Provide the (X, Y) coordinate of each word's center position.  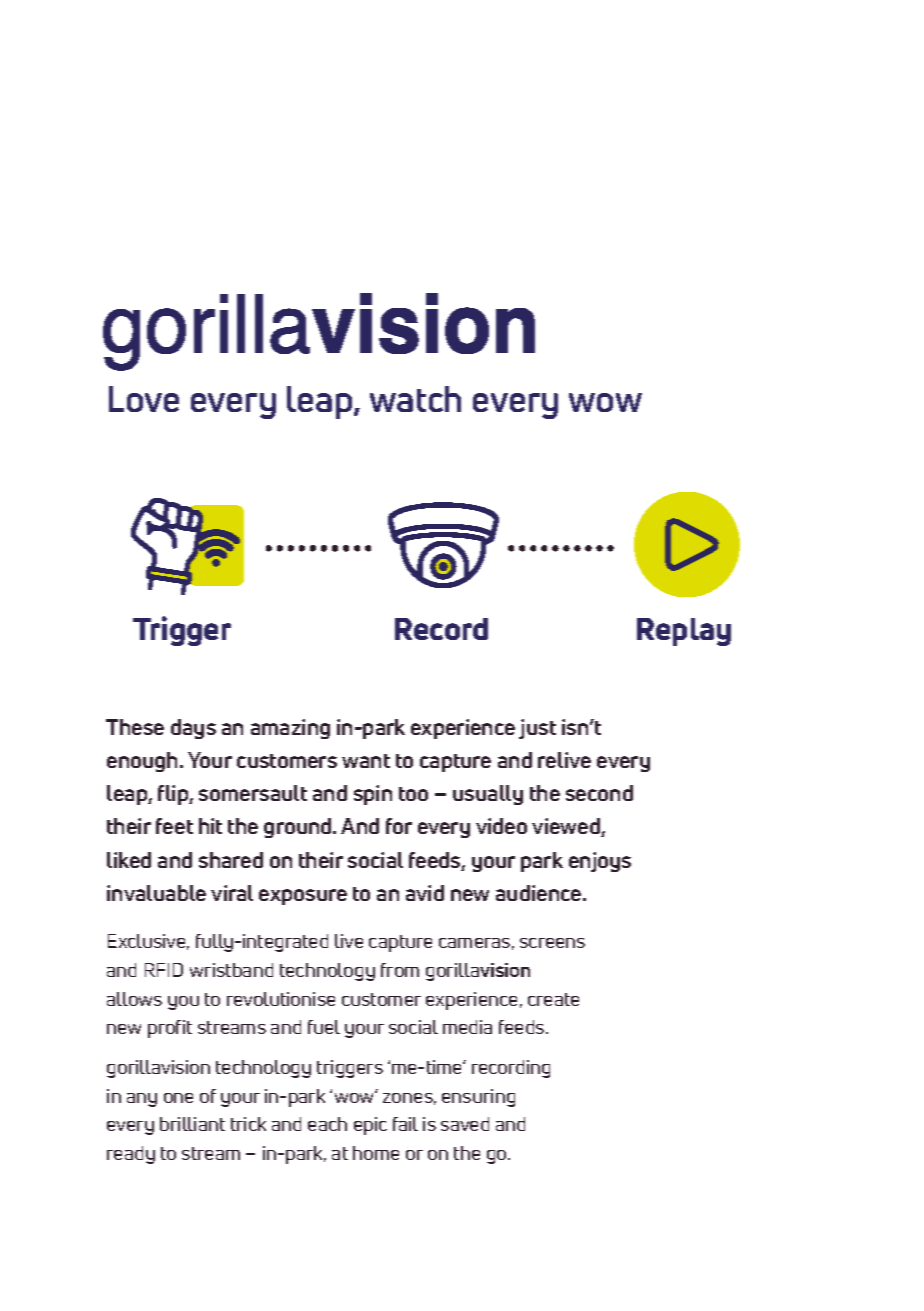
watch (415, 399)
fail (405, 1124)
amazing (290, 729)
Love (144, 399)
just (537, 729)
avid (425, 893)
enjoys (600, 862)
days (193, 729)
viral (232, 893)
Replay (684, 632)
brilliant (192, 1124)
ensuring (478, 1098)
